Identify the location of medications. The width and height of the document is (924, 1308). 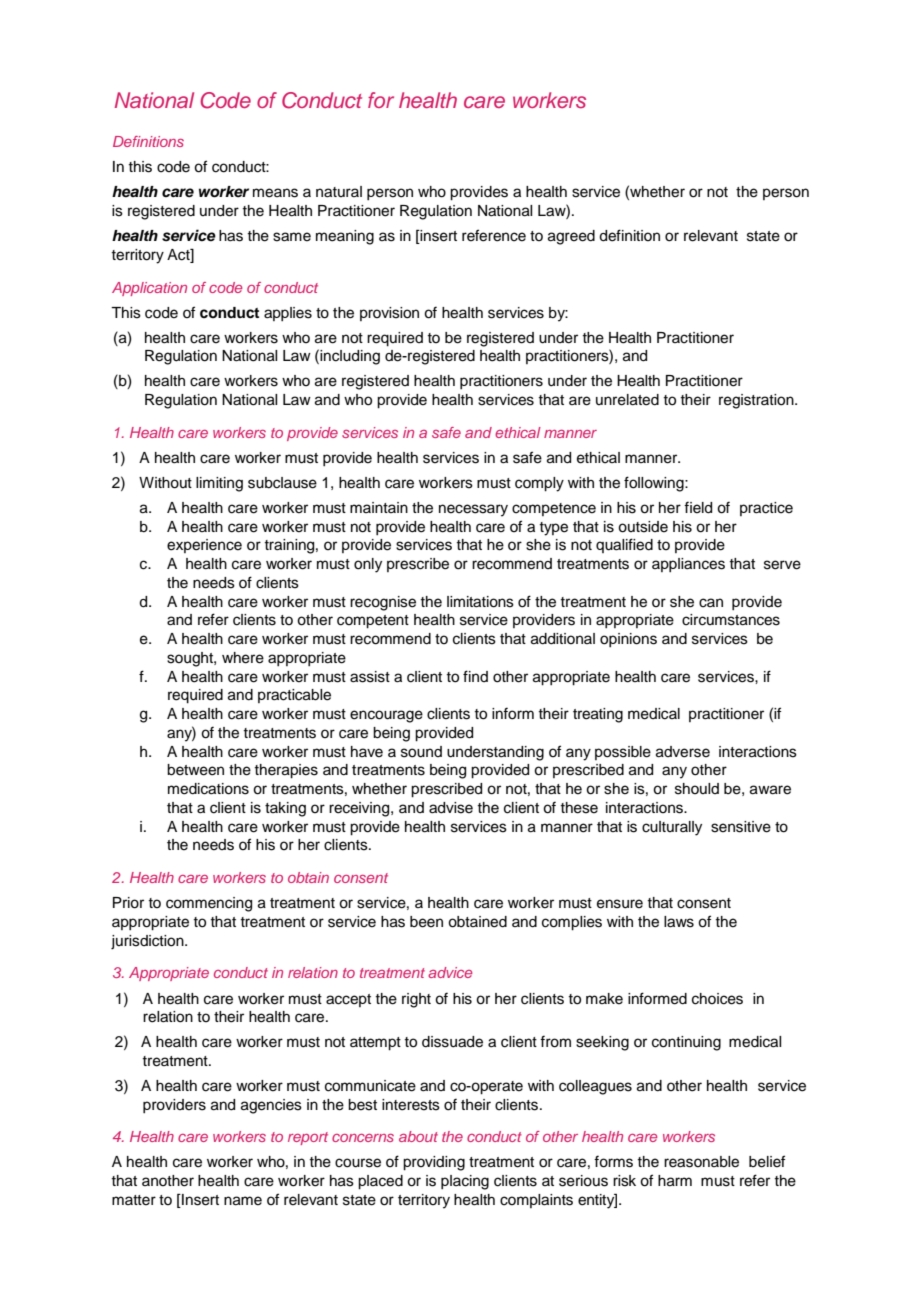
(208, 789).
